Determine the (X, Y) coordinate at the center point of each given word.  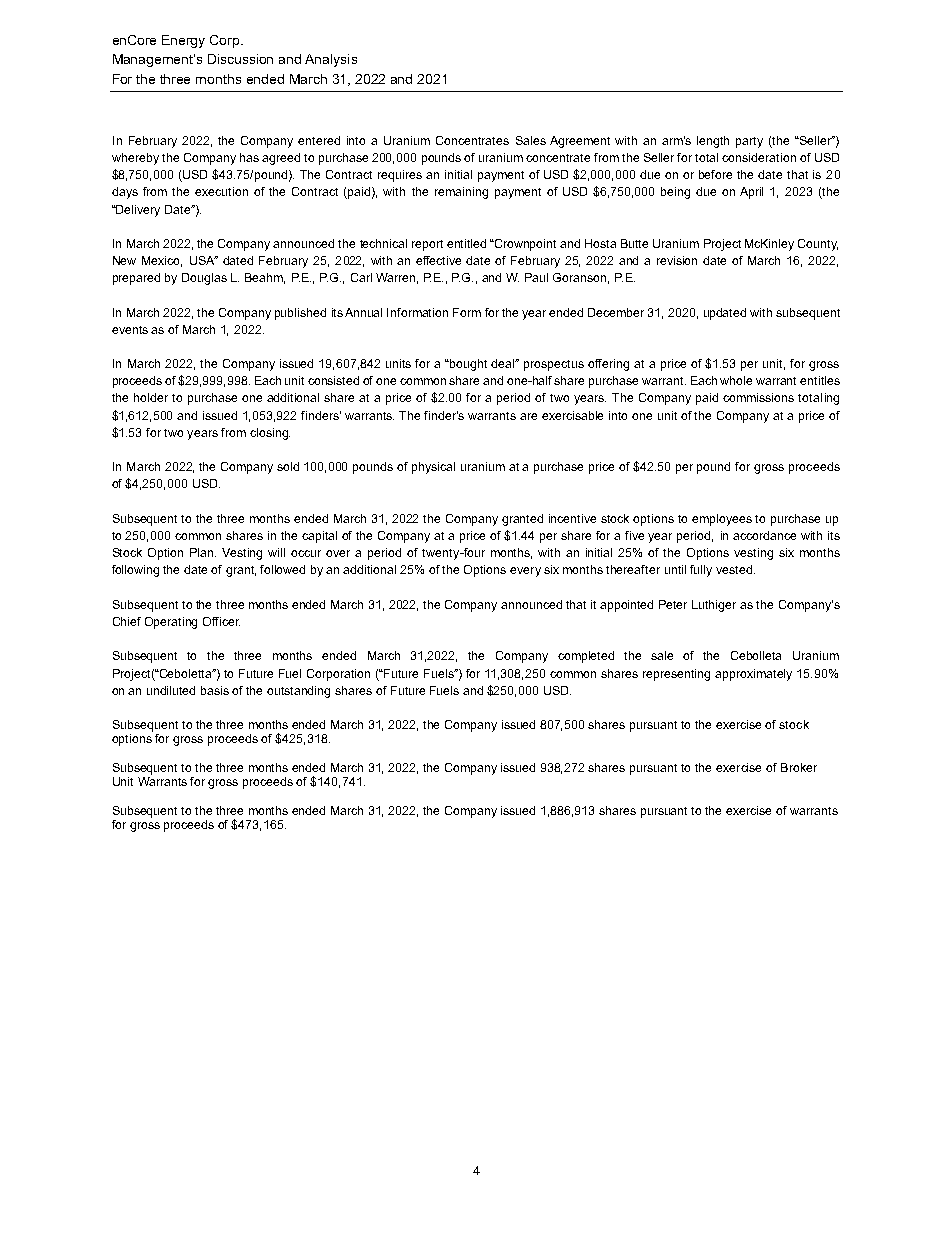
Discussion (240, 59)
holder (151, 397)
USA (203, 260)
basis (215, 690)
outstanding (298, 692)
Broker (799, 767)
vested (734, 569)
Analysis (331, 60)
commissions (758, 397)
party (749, 142)
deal (504, 363)
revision (677, 260)
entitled (466, 243)
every (525, 572)
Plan (203, 552)
